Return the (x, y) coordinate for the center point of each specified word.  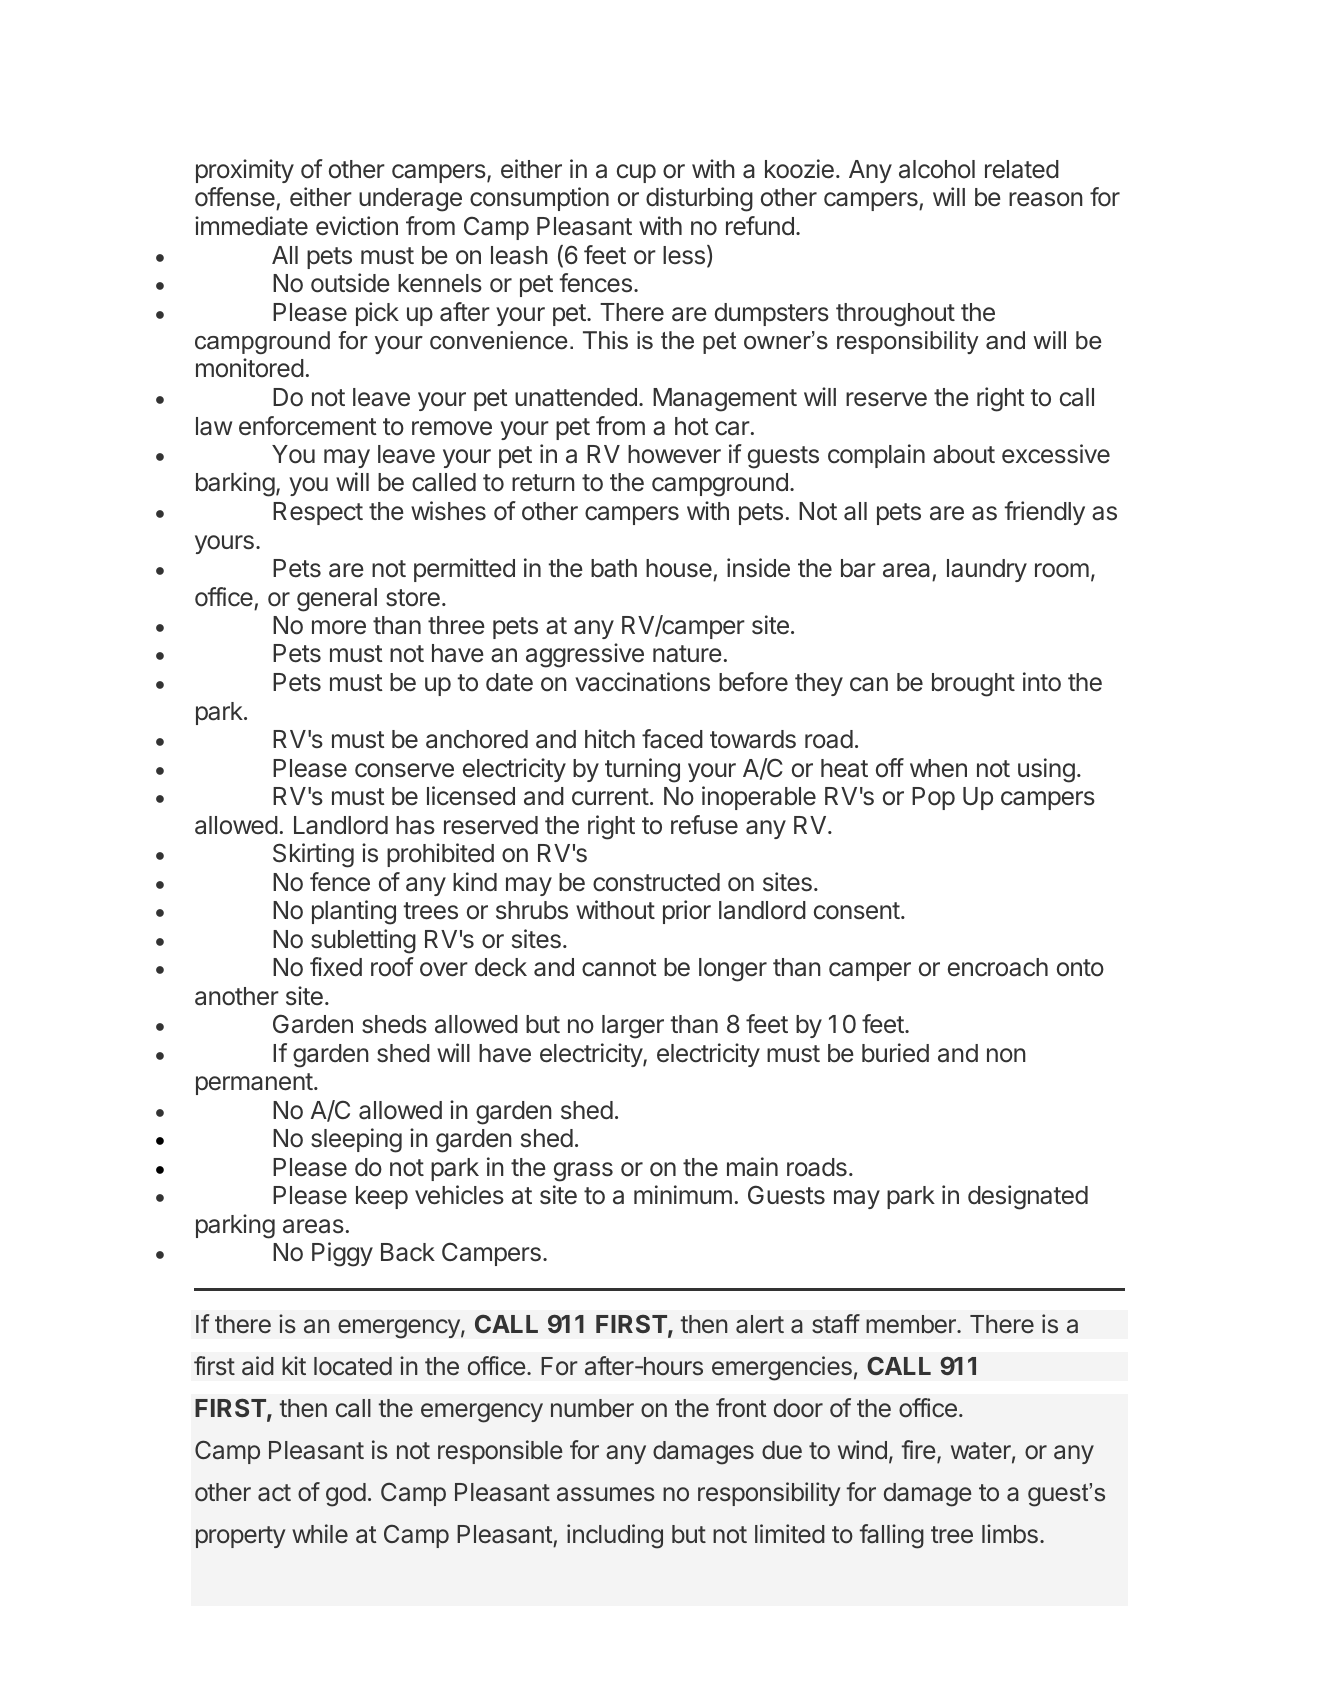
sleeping (356, 1140)
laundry (987, 570)
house (679, 568)
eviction (357, 226)
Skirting (313, 855)
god (346, 1495)
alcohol (937, 169)
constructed (656, 882)
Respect (318, 513)
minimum (683, 1194)
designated (1028, 1197)
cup (636, 173)
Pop (933, 798)
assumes (606, 1494)
